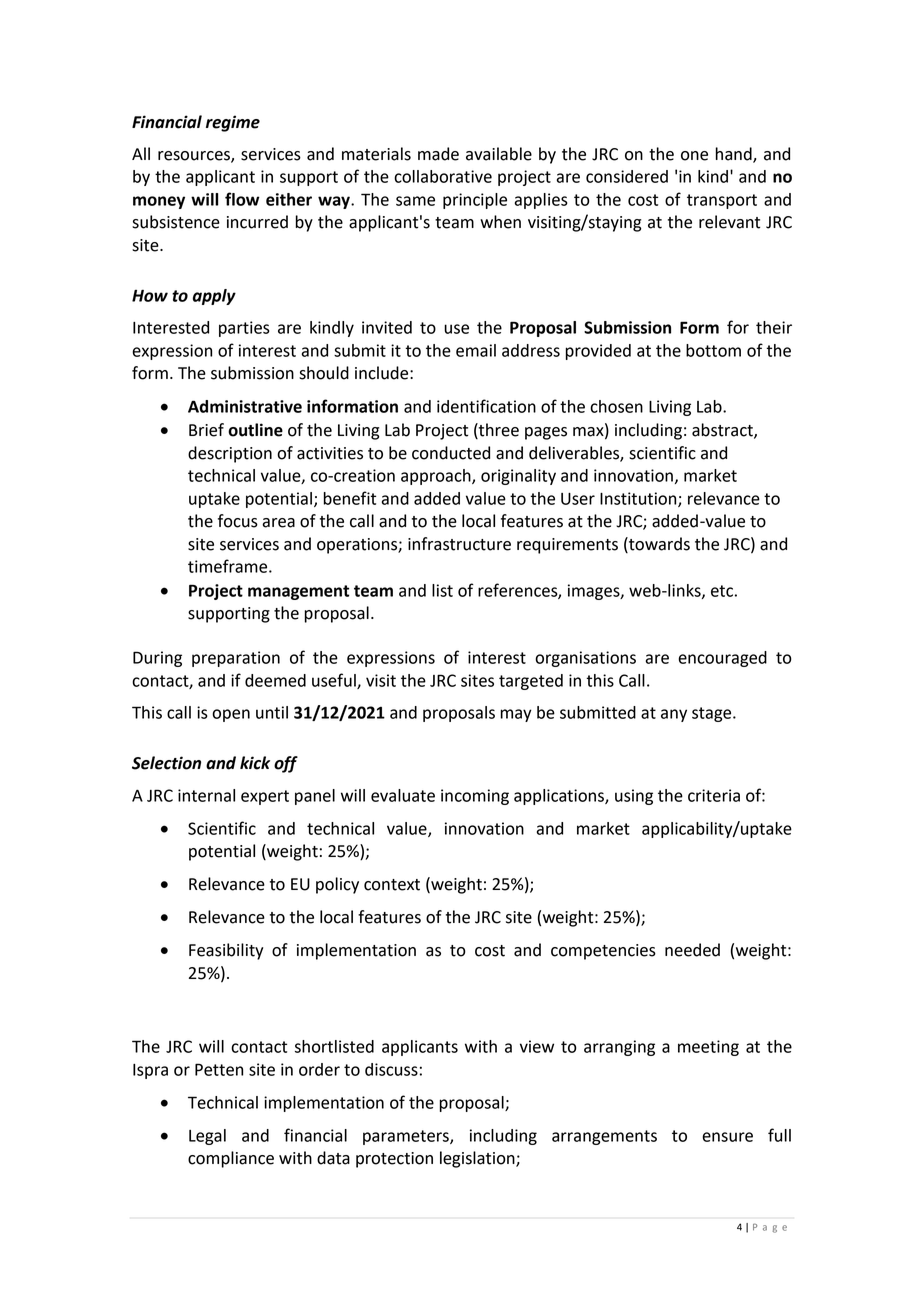 The height and width of the screenshot is (1308, 924). What do you see at coordinates (438, 154) in the screenshot?
I see `made` at bounding box center [438, 154].
